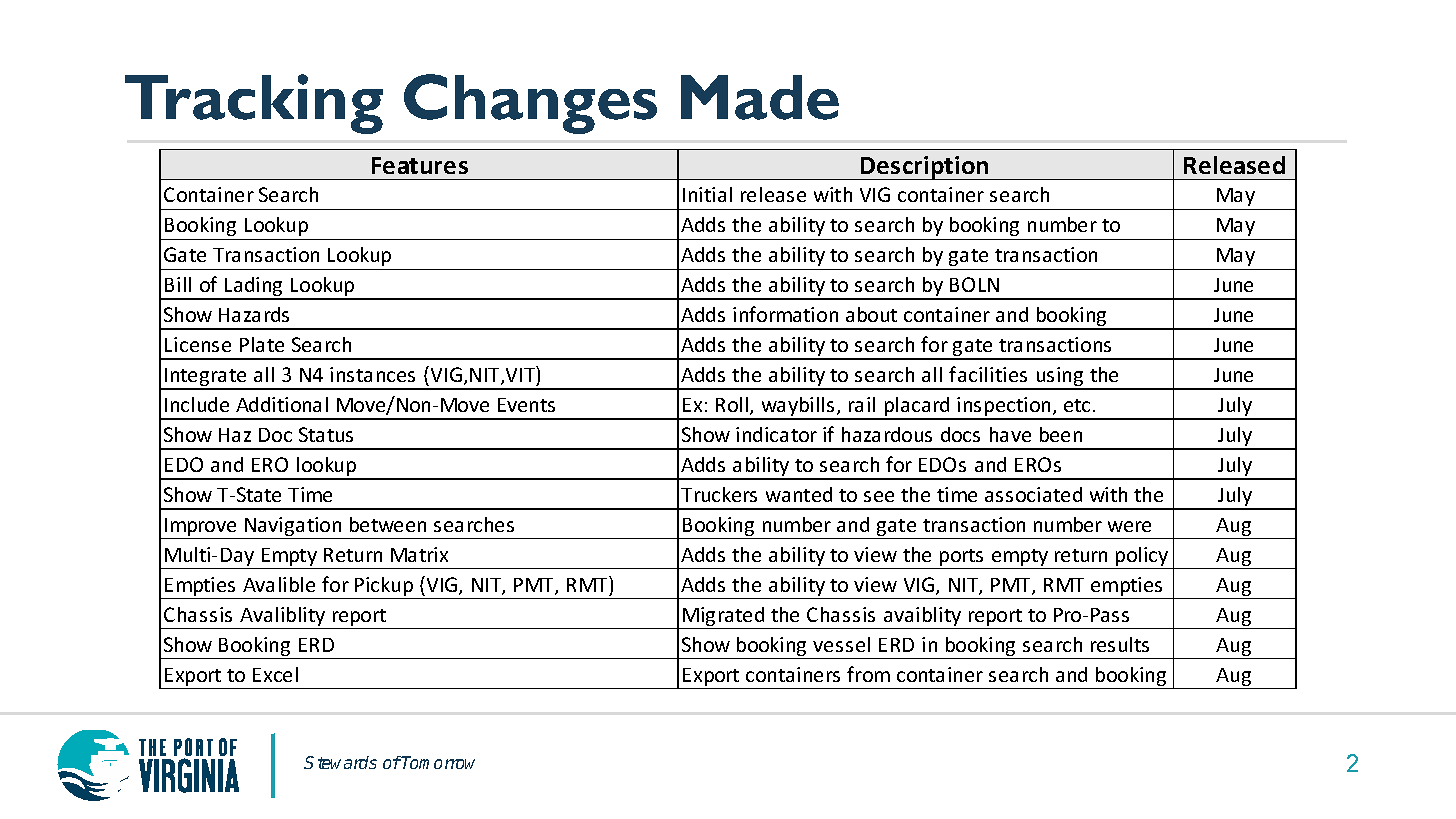  Describe the element at coordinates (707, 194) in the screenshot. I see `Initial` at that location.
